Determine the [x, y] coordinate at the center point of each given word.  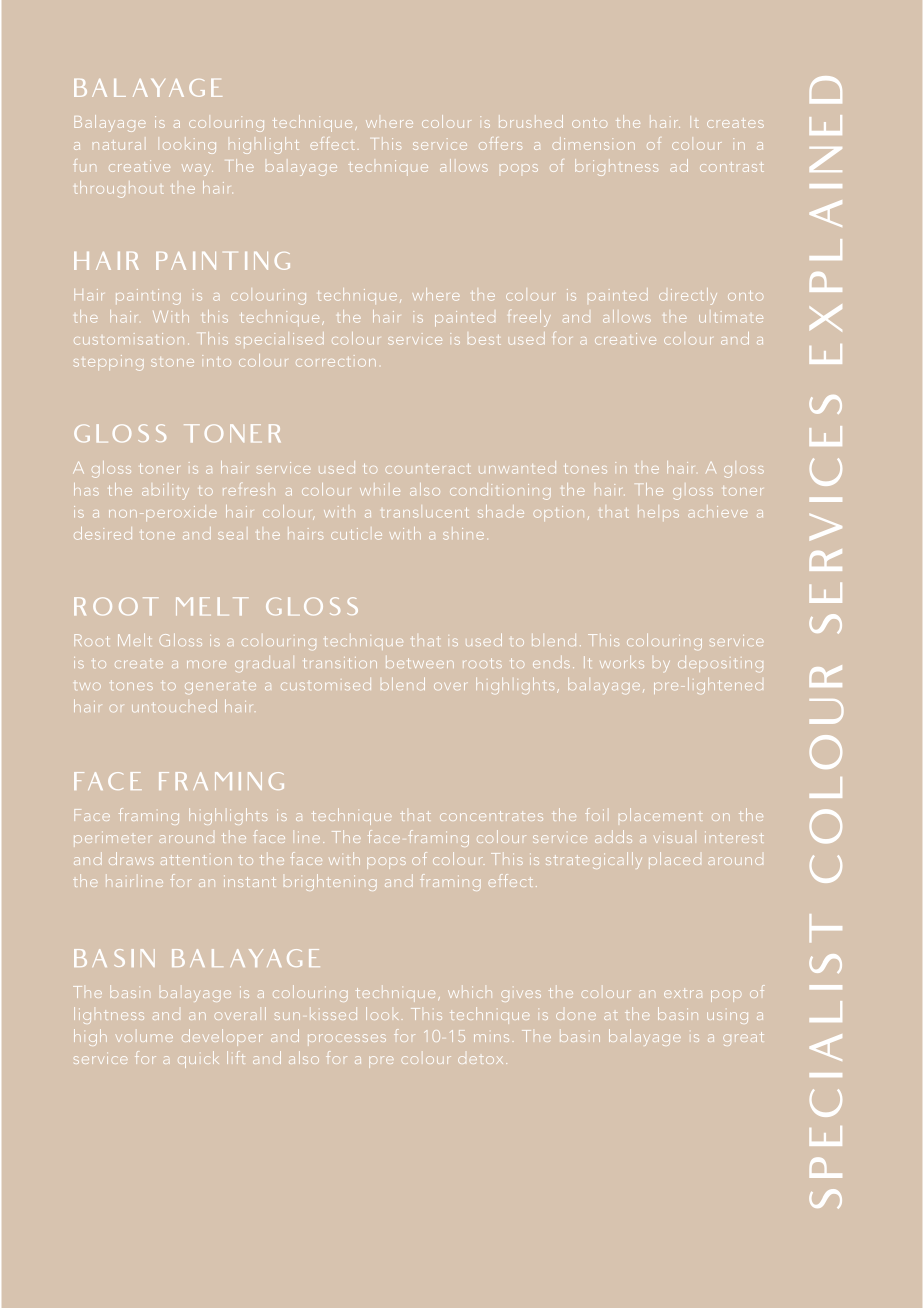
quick [198, 1059]
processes [347, 1038]
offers [500, 143]
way [197, 170]
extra [683, 994]
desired [103, 533]
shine [463, 534]
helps [658, 514]
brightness [616, 167]
